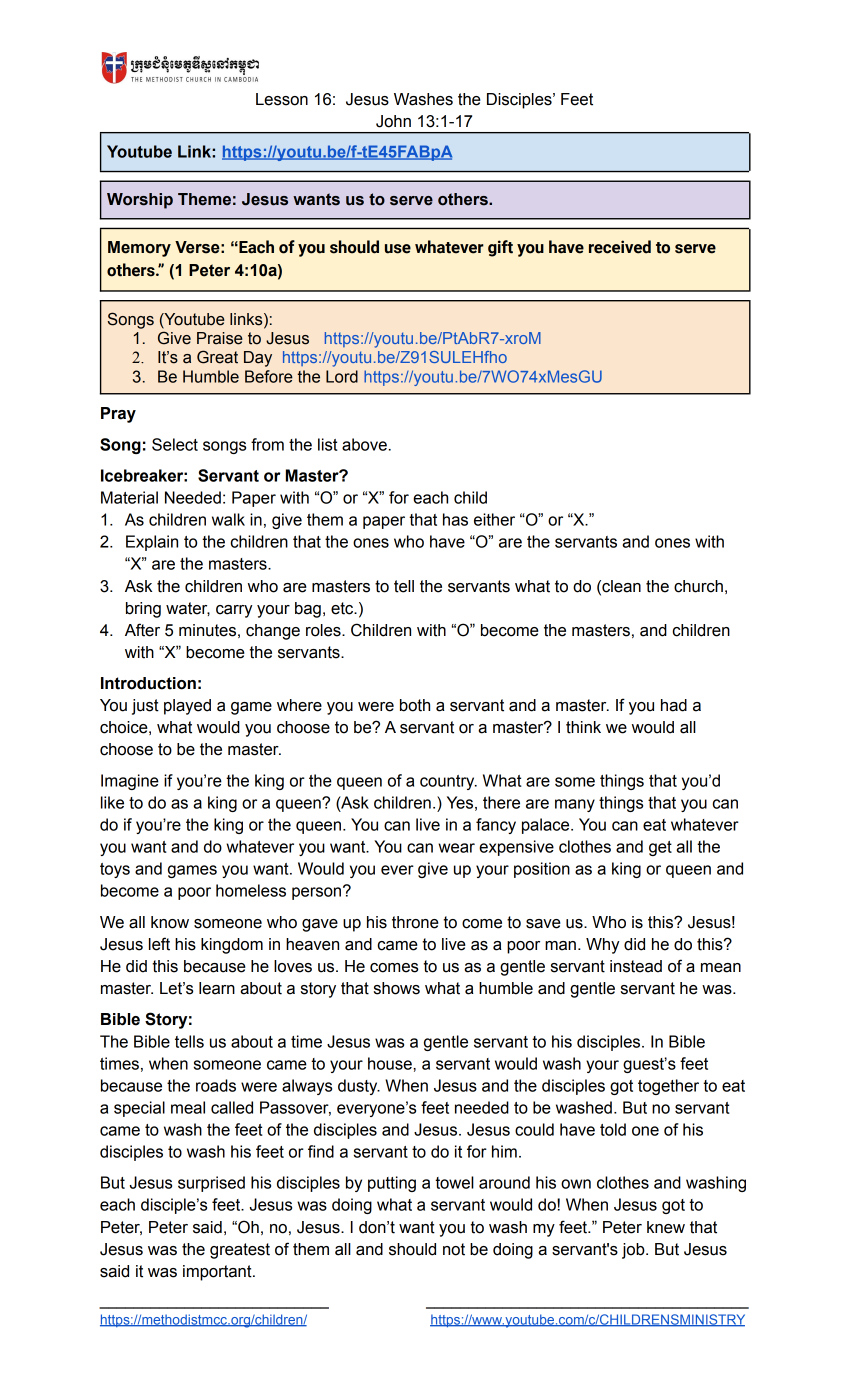 The image size is (849, 1400). Describe the element at coordinates (620, 247) in the screenshot. I see `received` at that location.
